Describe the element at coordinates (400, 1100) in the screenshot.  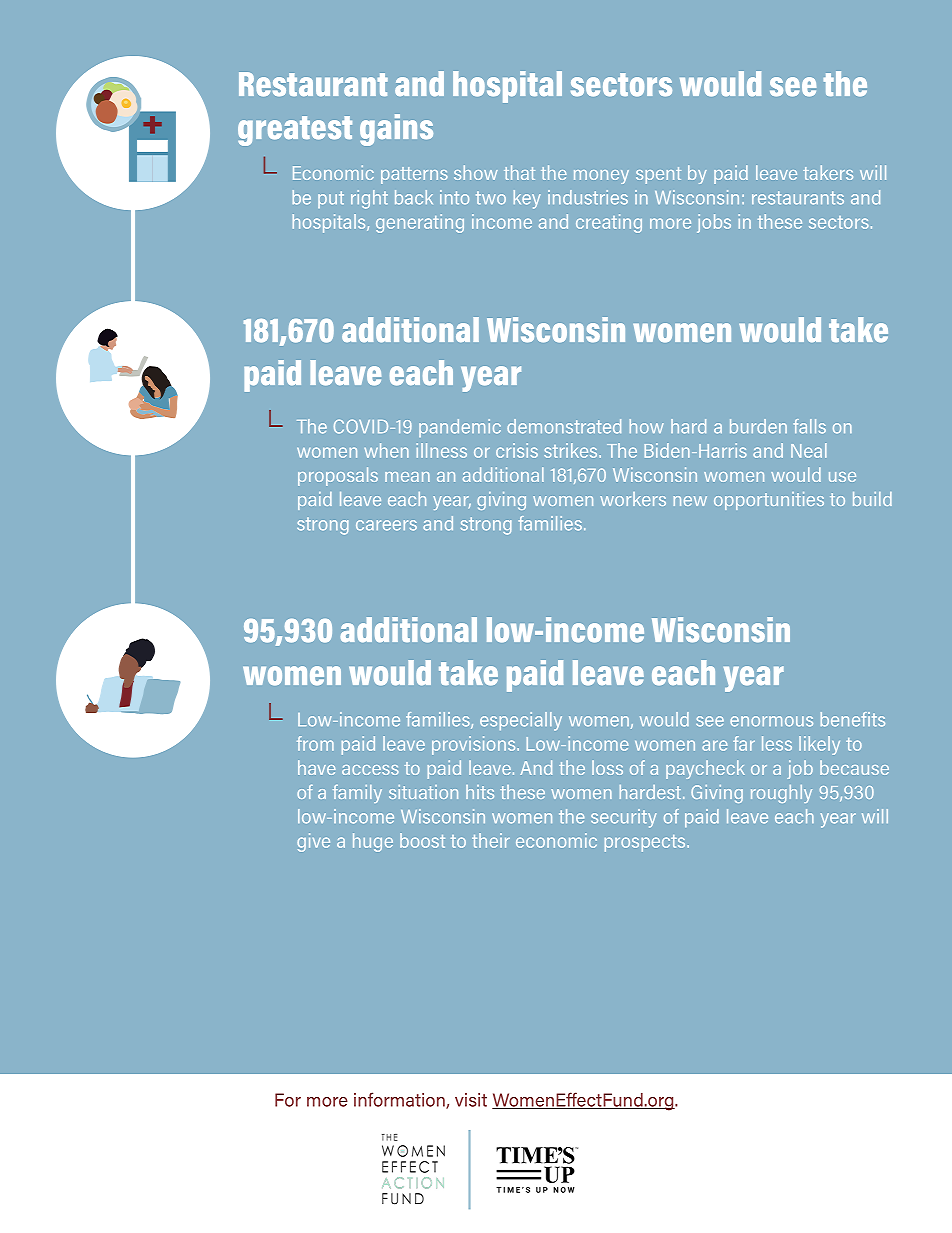
I see `information` at that location.
